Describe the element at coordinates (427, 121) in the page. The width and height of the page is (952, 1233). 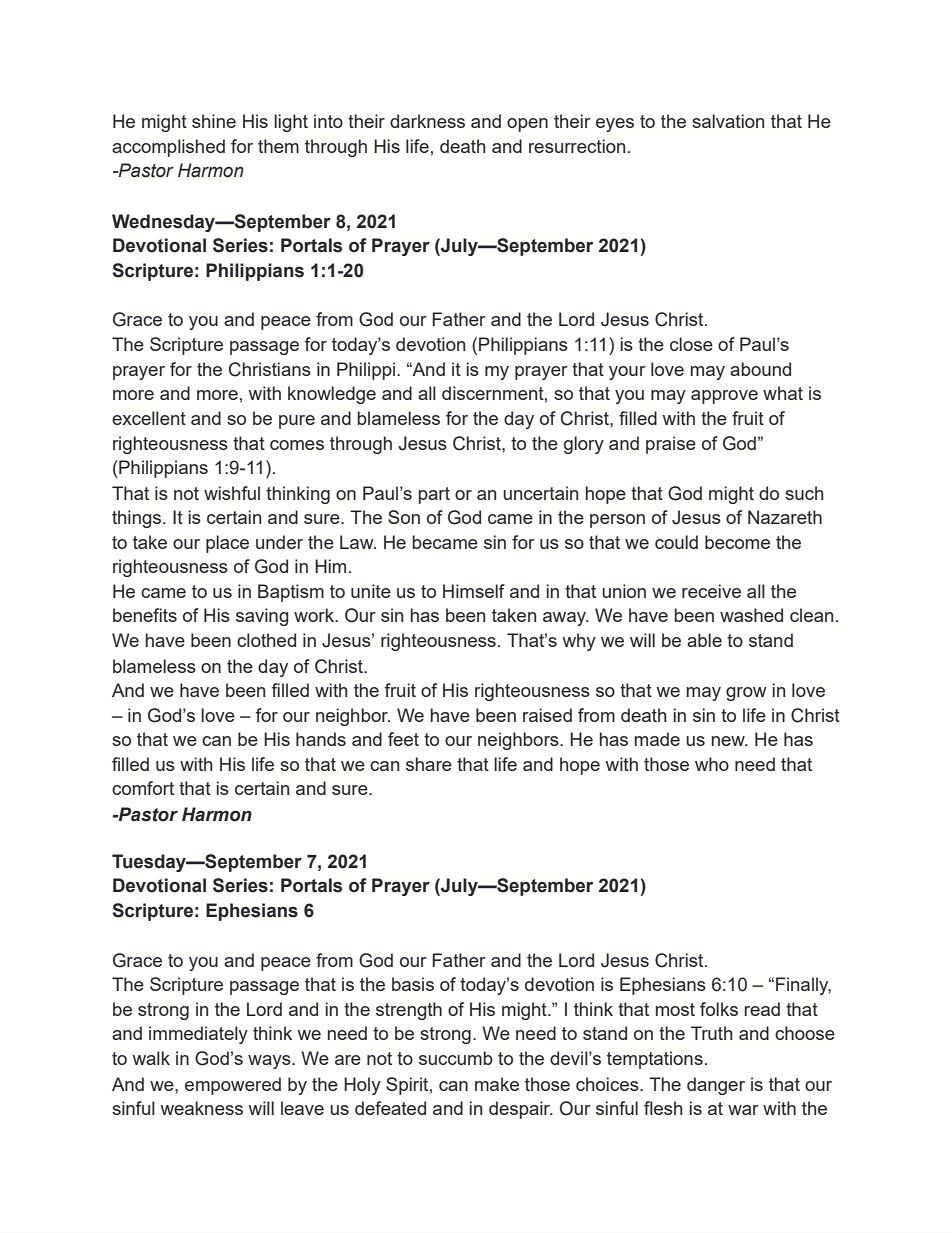
I see `darkness` at that location.
